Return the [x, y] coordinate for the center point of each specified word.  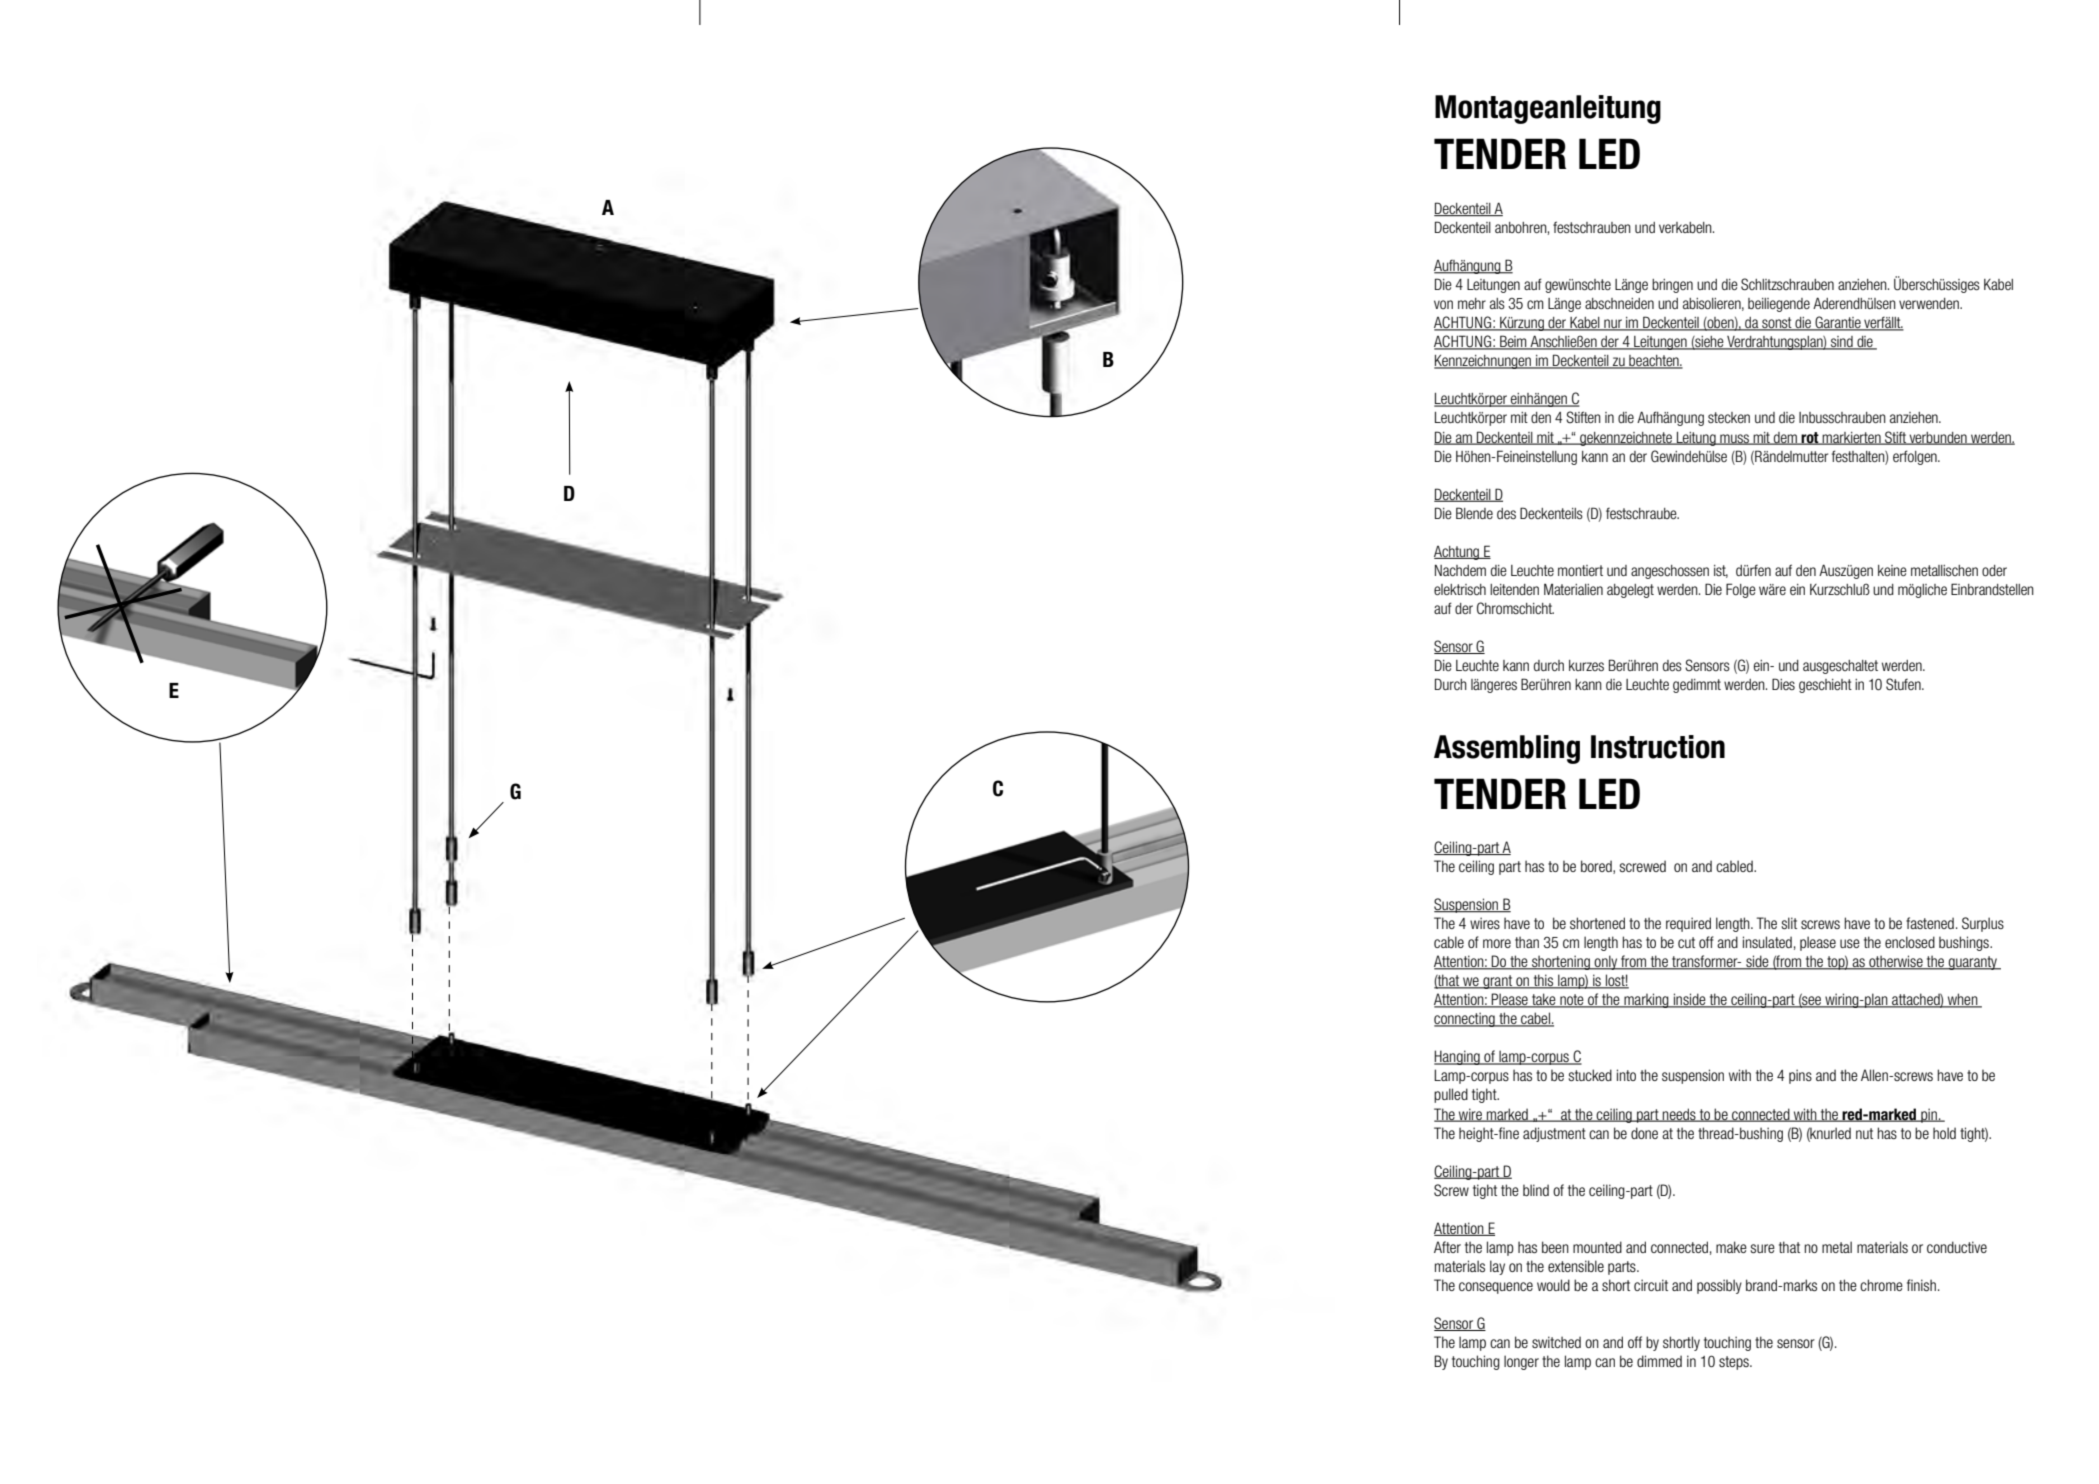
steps [1735, 1363]
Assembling [1507, 749]
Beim [1513, 342]
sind [1842, 343]
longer [1521, 1362]
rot [1810, 438]
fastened [1930, 923]
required [1688, 924]
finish [1921, 1285]
